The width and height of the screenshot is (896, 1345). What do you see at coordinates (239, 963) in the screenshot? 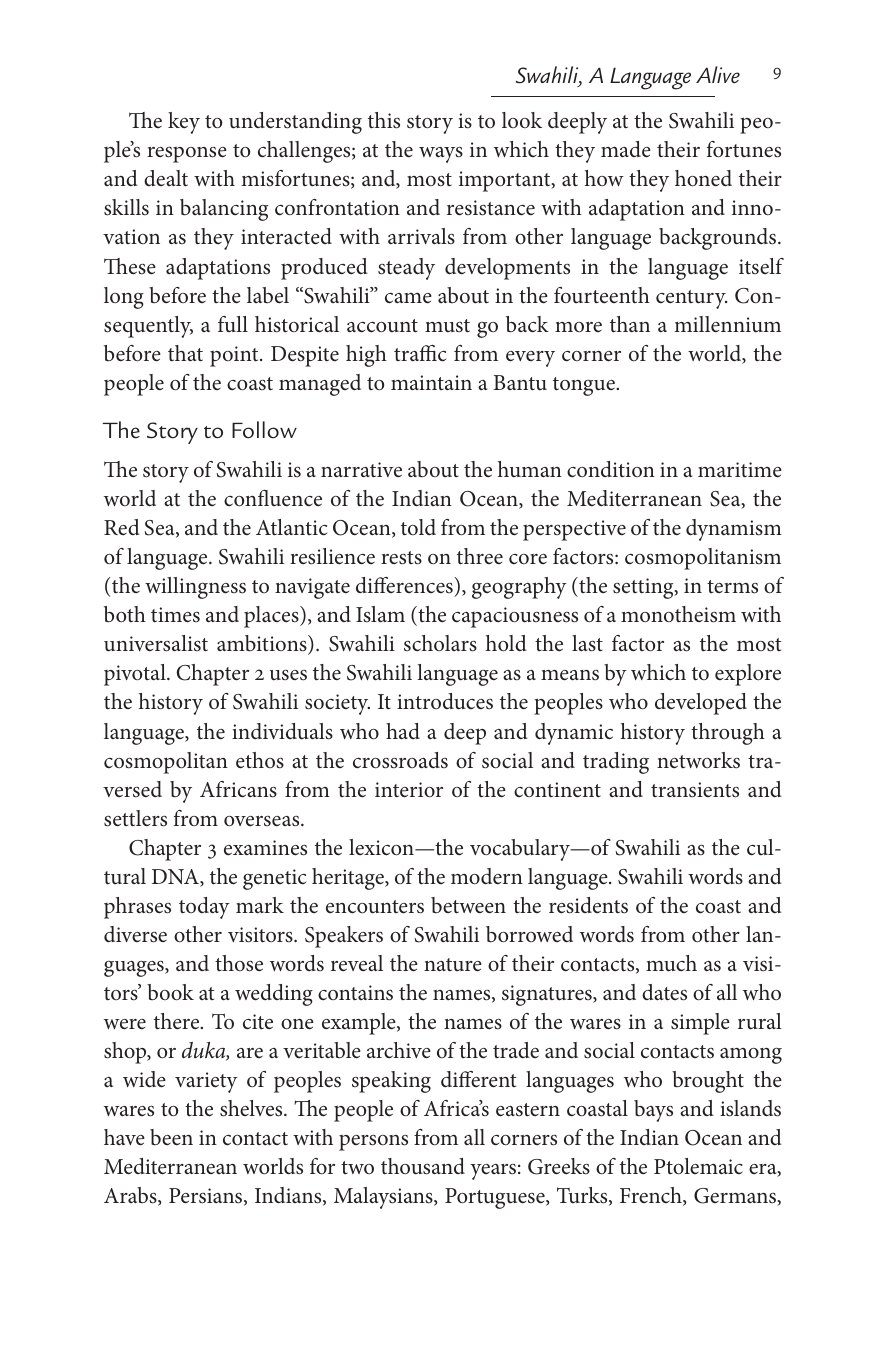
I see `those` at bounding box center [239, 963].
